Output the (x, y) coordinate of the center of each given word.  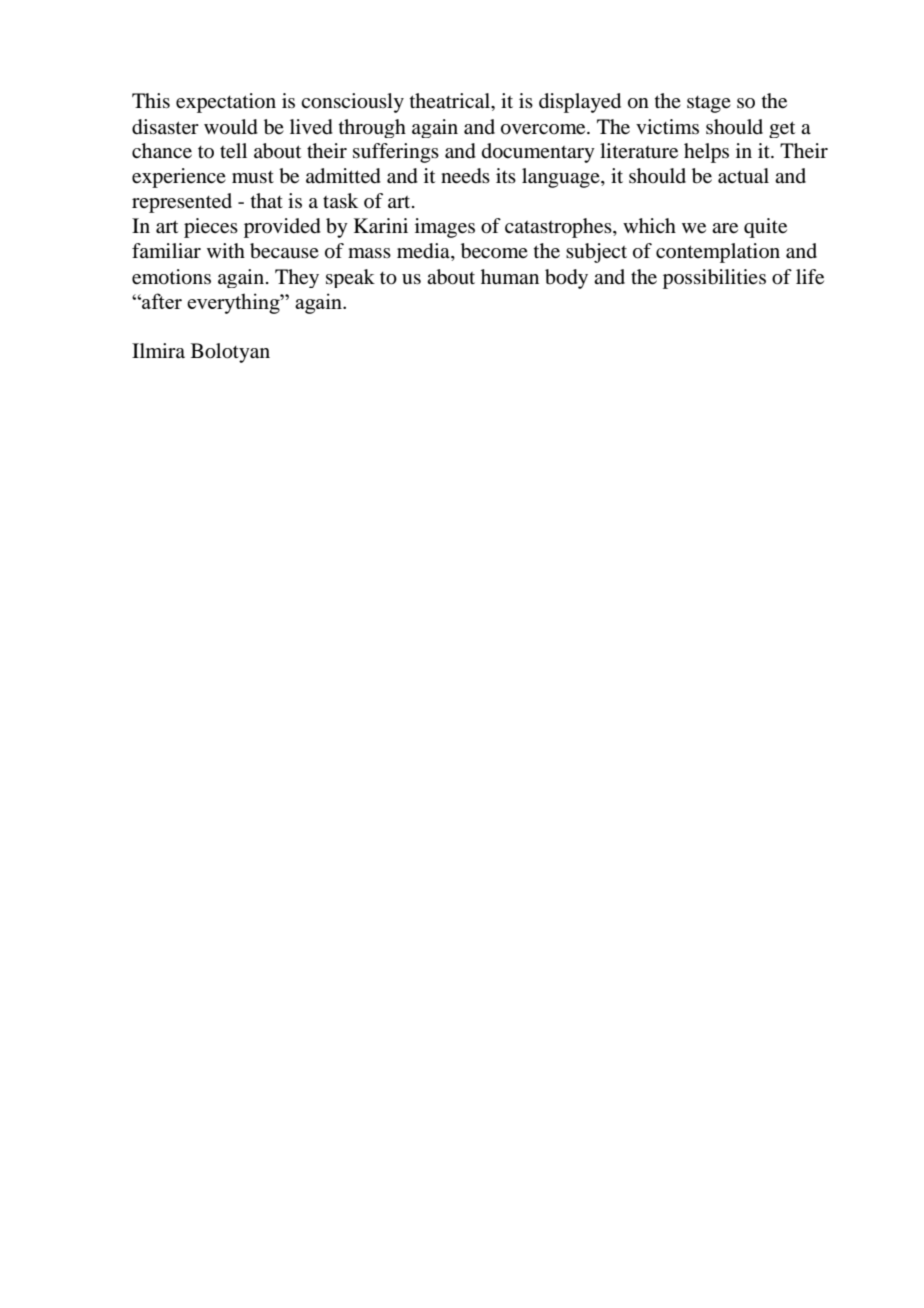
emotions (171, 277)
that (267, 200)
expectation (226, 103)
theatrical (451, 101)
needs (465, 176)
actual (743, 176)
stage (709, 104)
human (510, 277)
